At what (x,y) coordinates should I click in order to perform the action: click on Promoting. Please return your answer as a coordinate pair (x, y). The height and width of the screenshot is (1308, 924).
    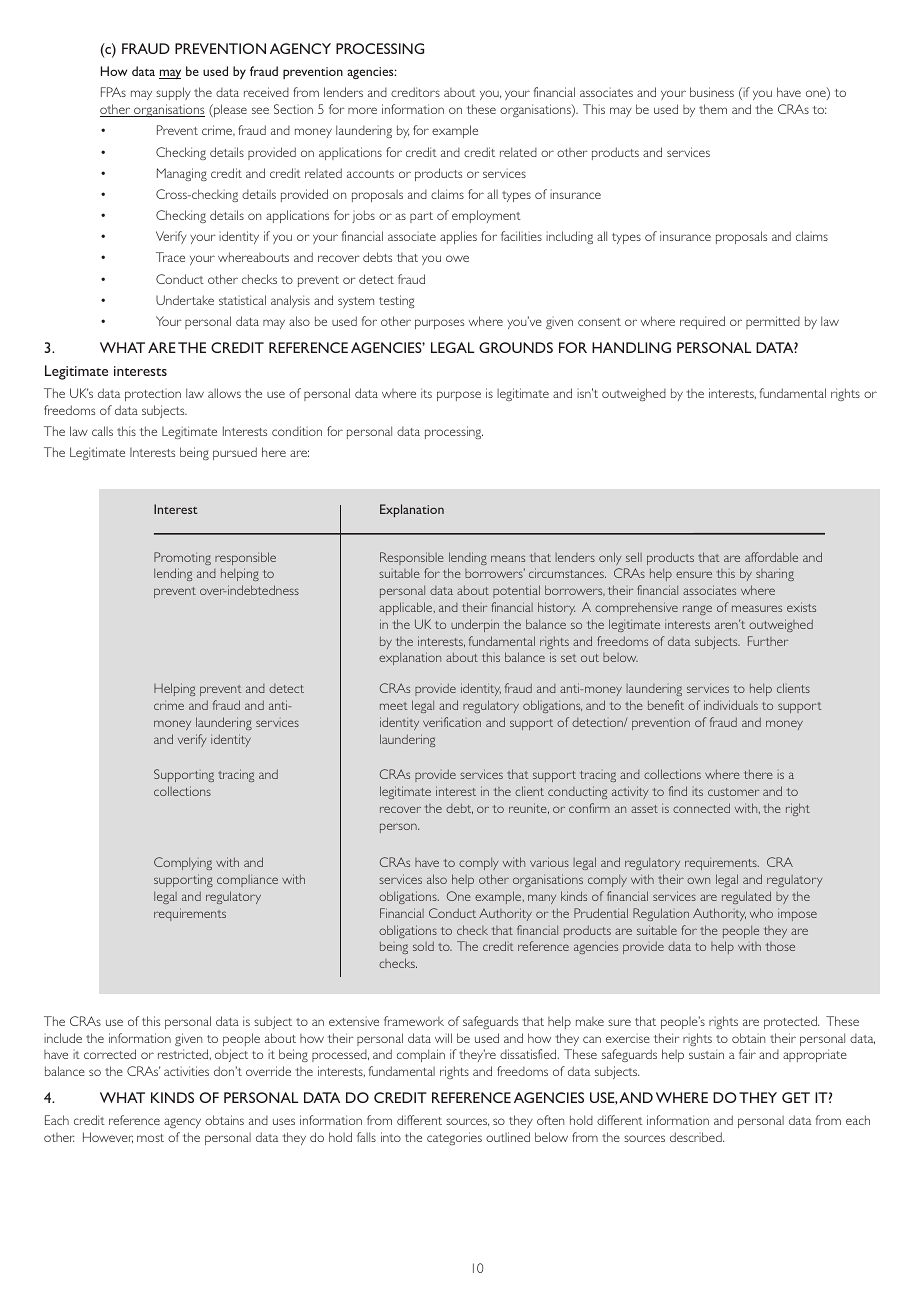
    Looking at the image, I should click on (182, 558).
